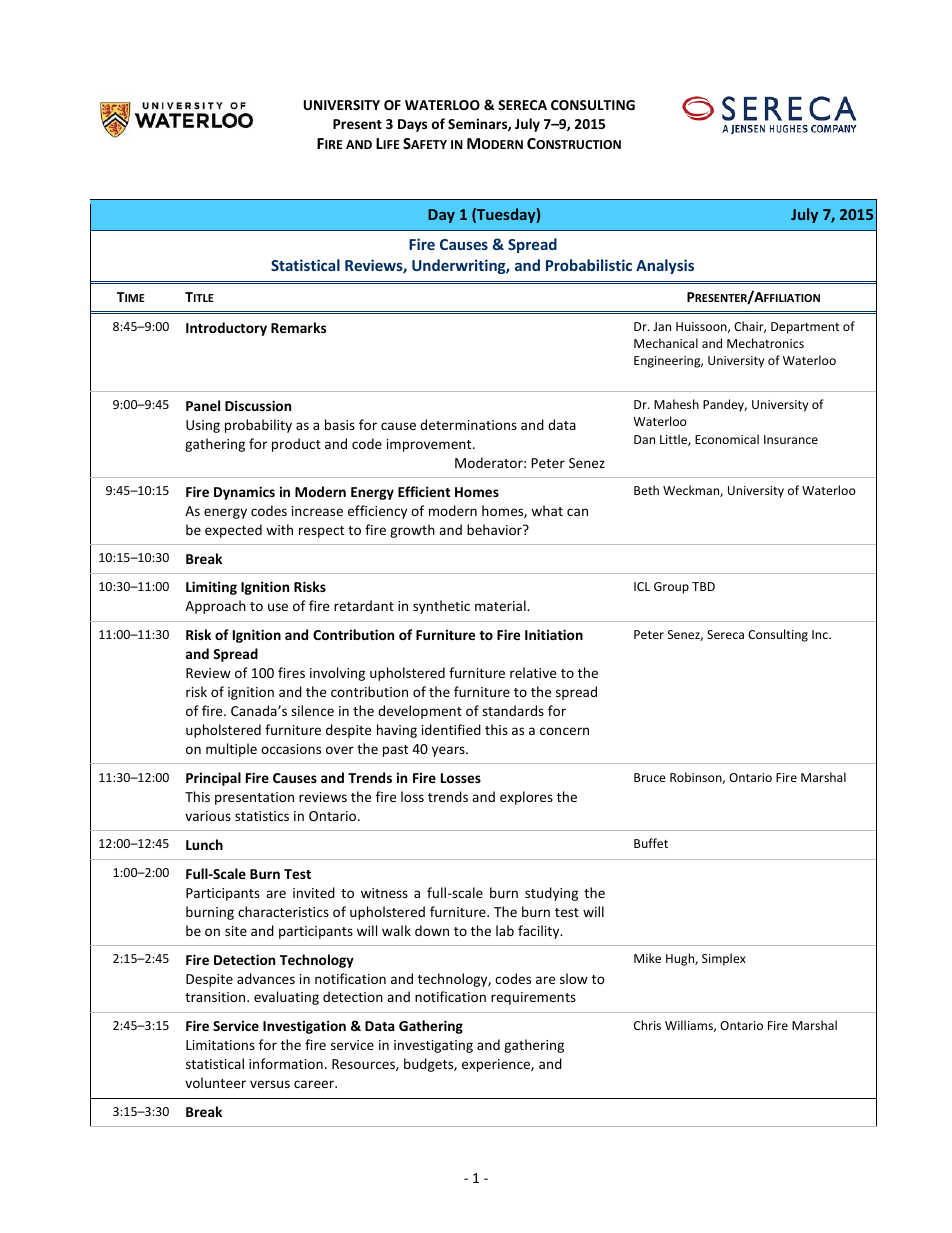  I want to click on investigating, so click(433, 1046).
